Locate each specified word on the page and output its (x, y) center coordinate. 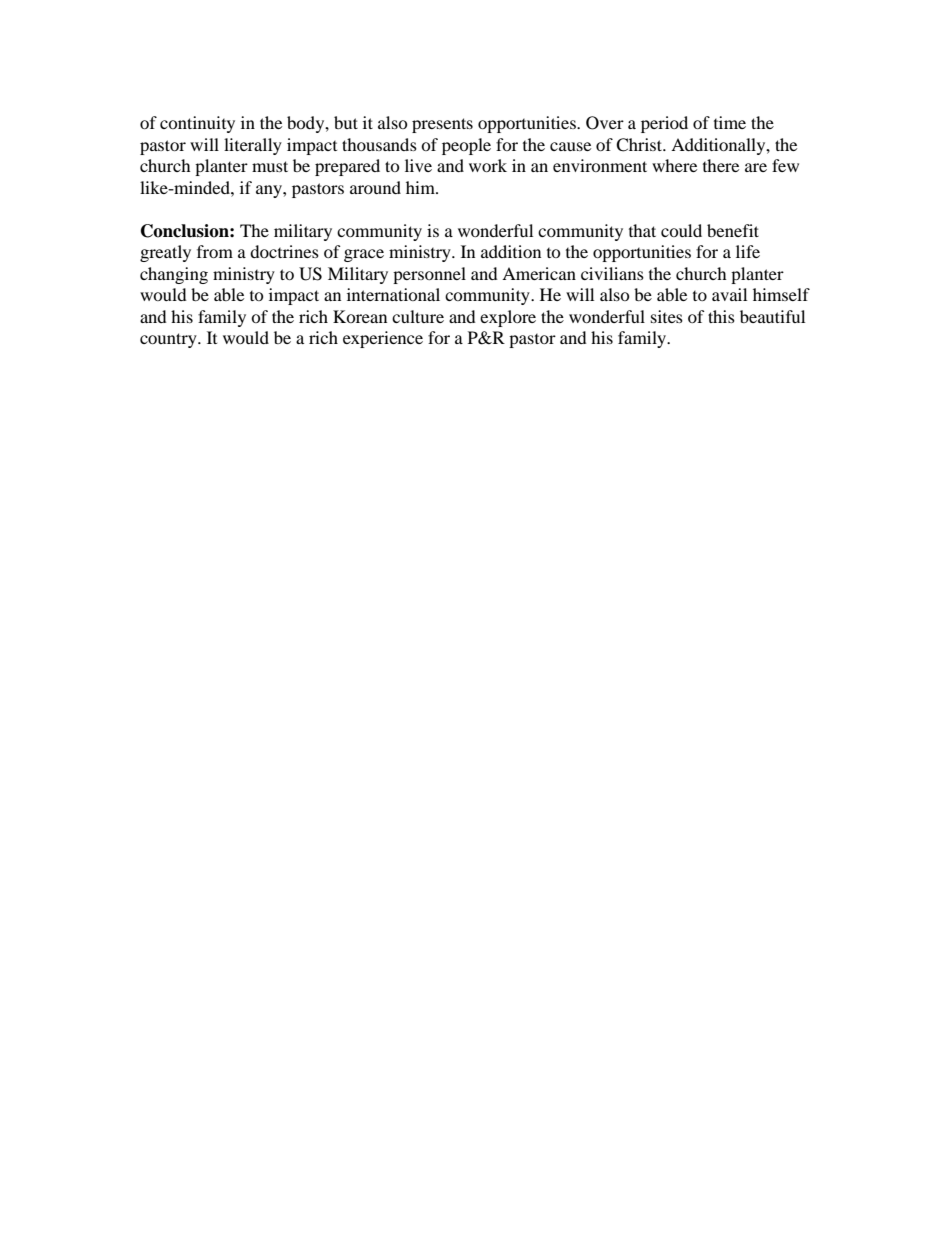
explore (508, 318)
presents (442, 125)
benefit (733, 230)
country (169, 340)
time (730, 122)
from (215, 251)
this (721, 316)
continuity (197, 124)
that (642, 230)
